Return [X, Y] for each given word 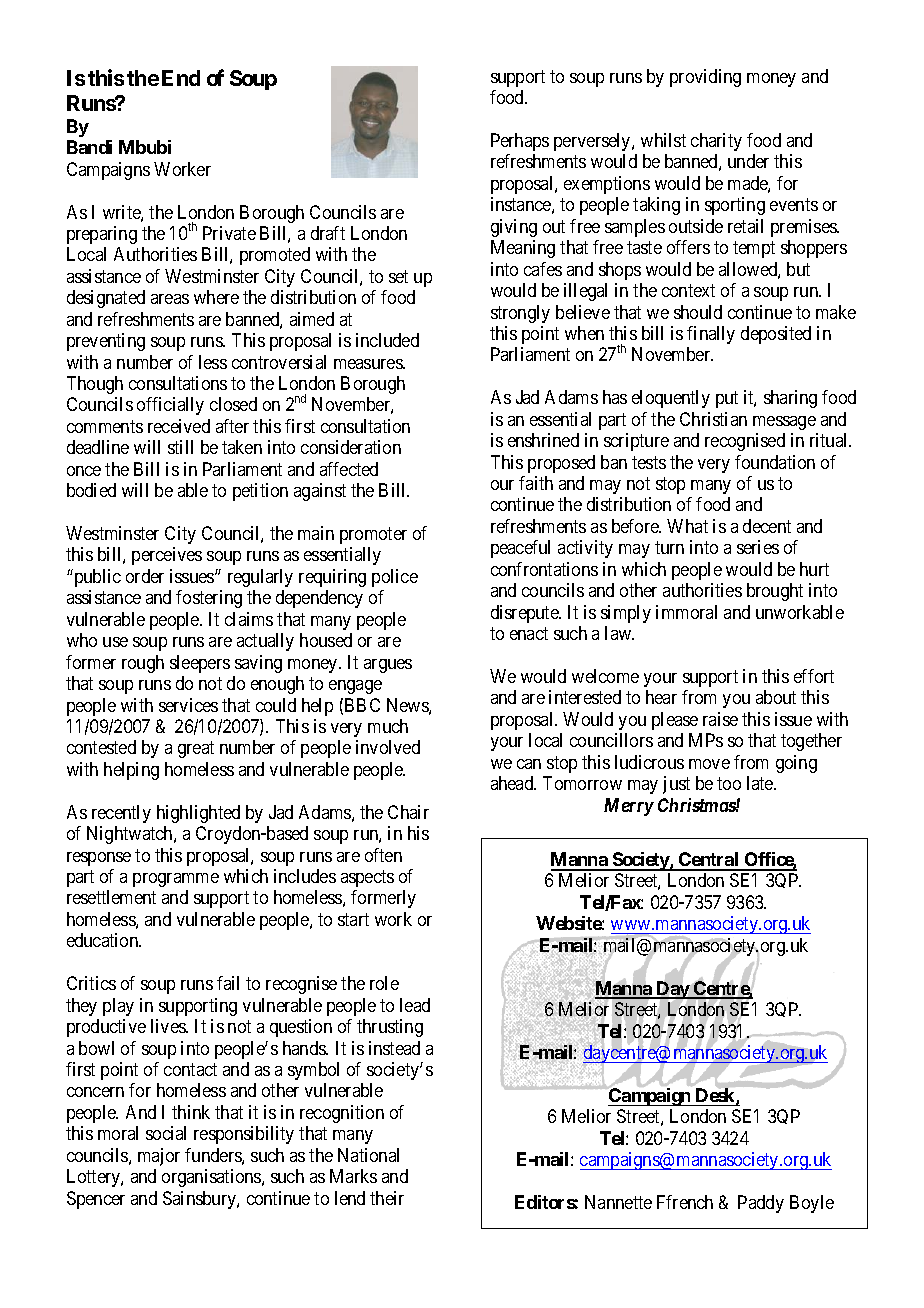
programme [176, 880]
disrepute [525, 614]
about [776, 697]
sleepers [200, 664]
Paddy [761, 1204]
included [387, 340]
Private [229, 233]
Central [709, 861]
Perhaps [520, 142]
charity [716, 142]
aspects [367, 878]
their [387, 1198]
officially [170, 406]
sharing [790, 399]
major [159, 1157]
